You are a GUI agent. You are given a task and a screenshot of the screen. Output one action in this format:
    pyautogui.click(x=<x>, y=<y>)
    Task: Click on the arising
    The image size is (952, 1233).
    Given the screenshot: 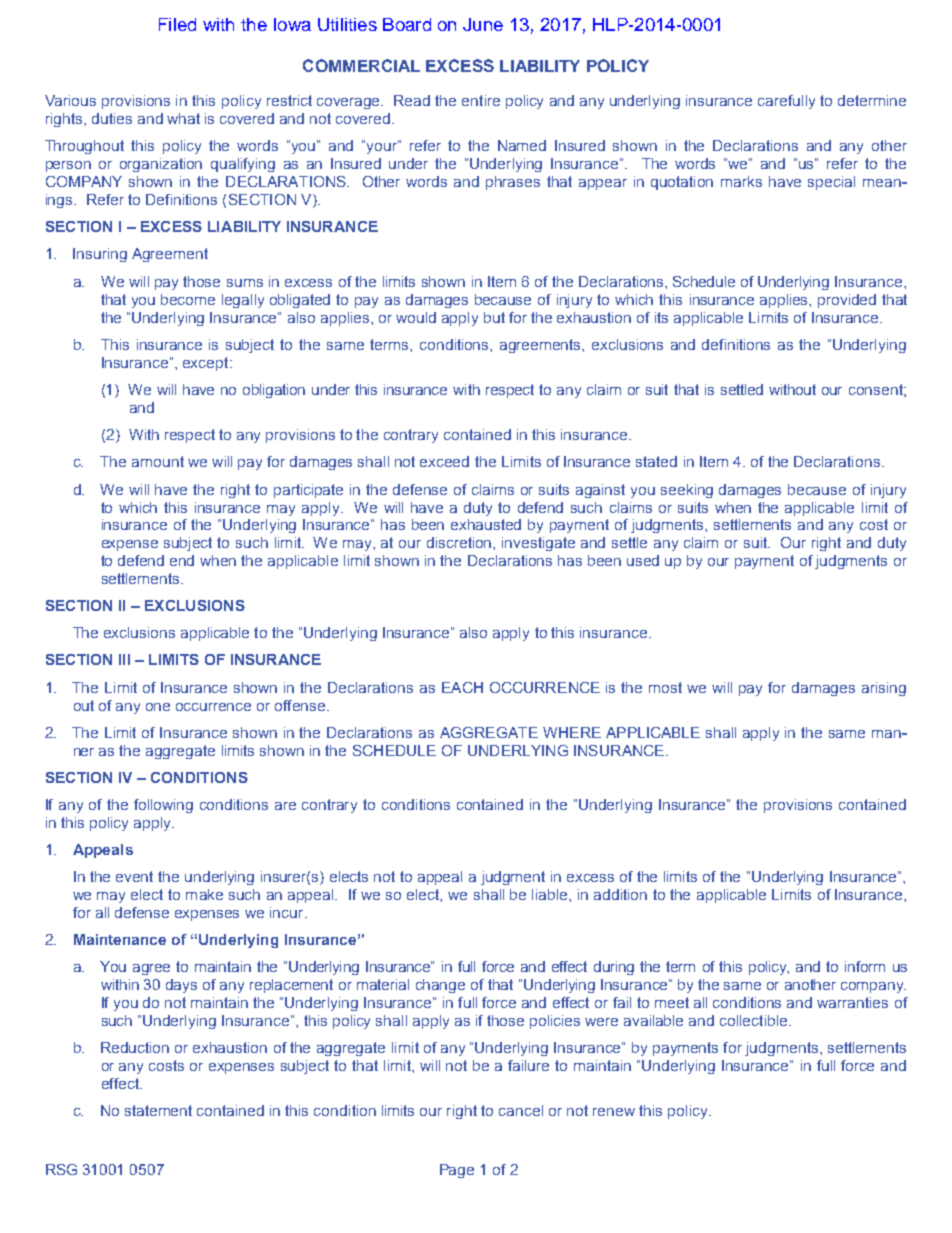 What is the action you would take?
    pyautogui.click(x=884, y=689)
